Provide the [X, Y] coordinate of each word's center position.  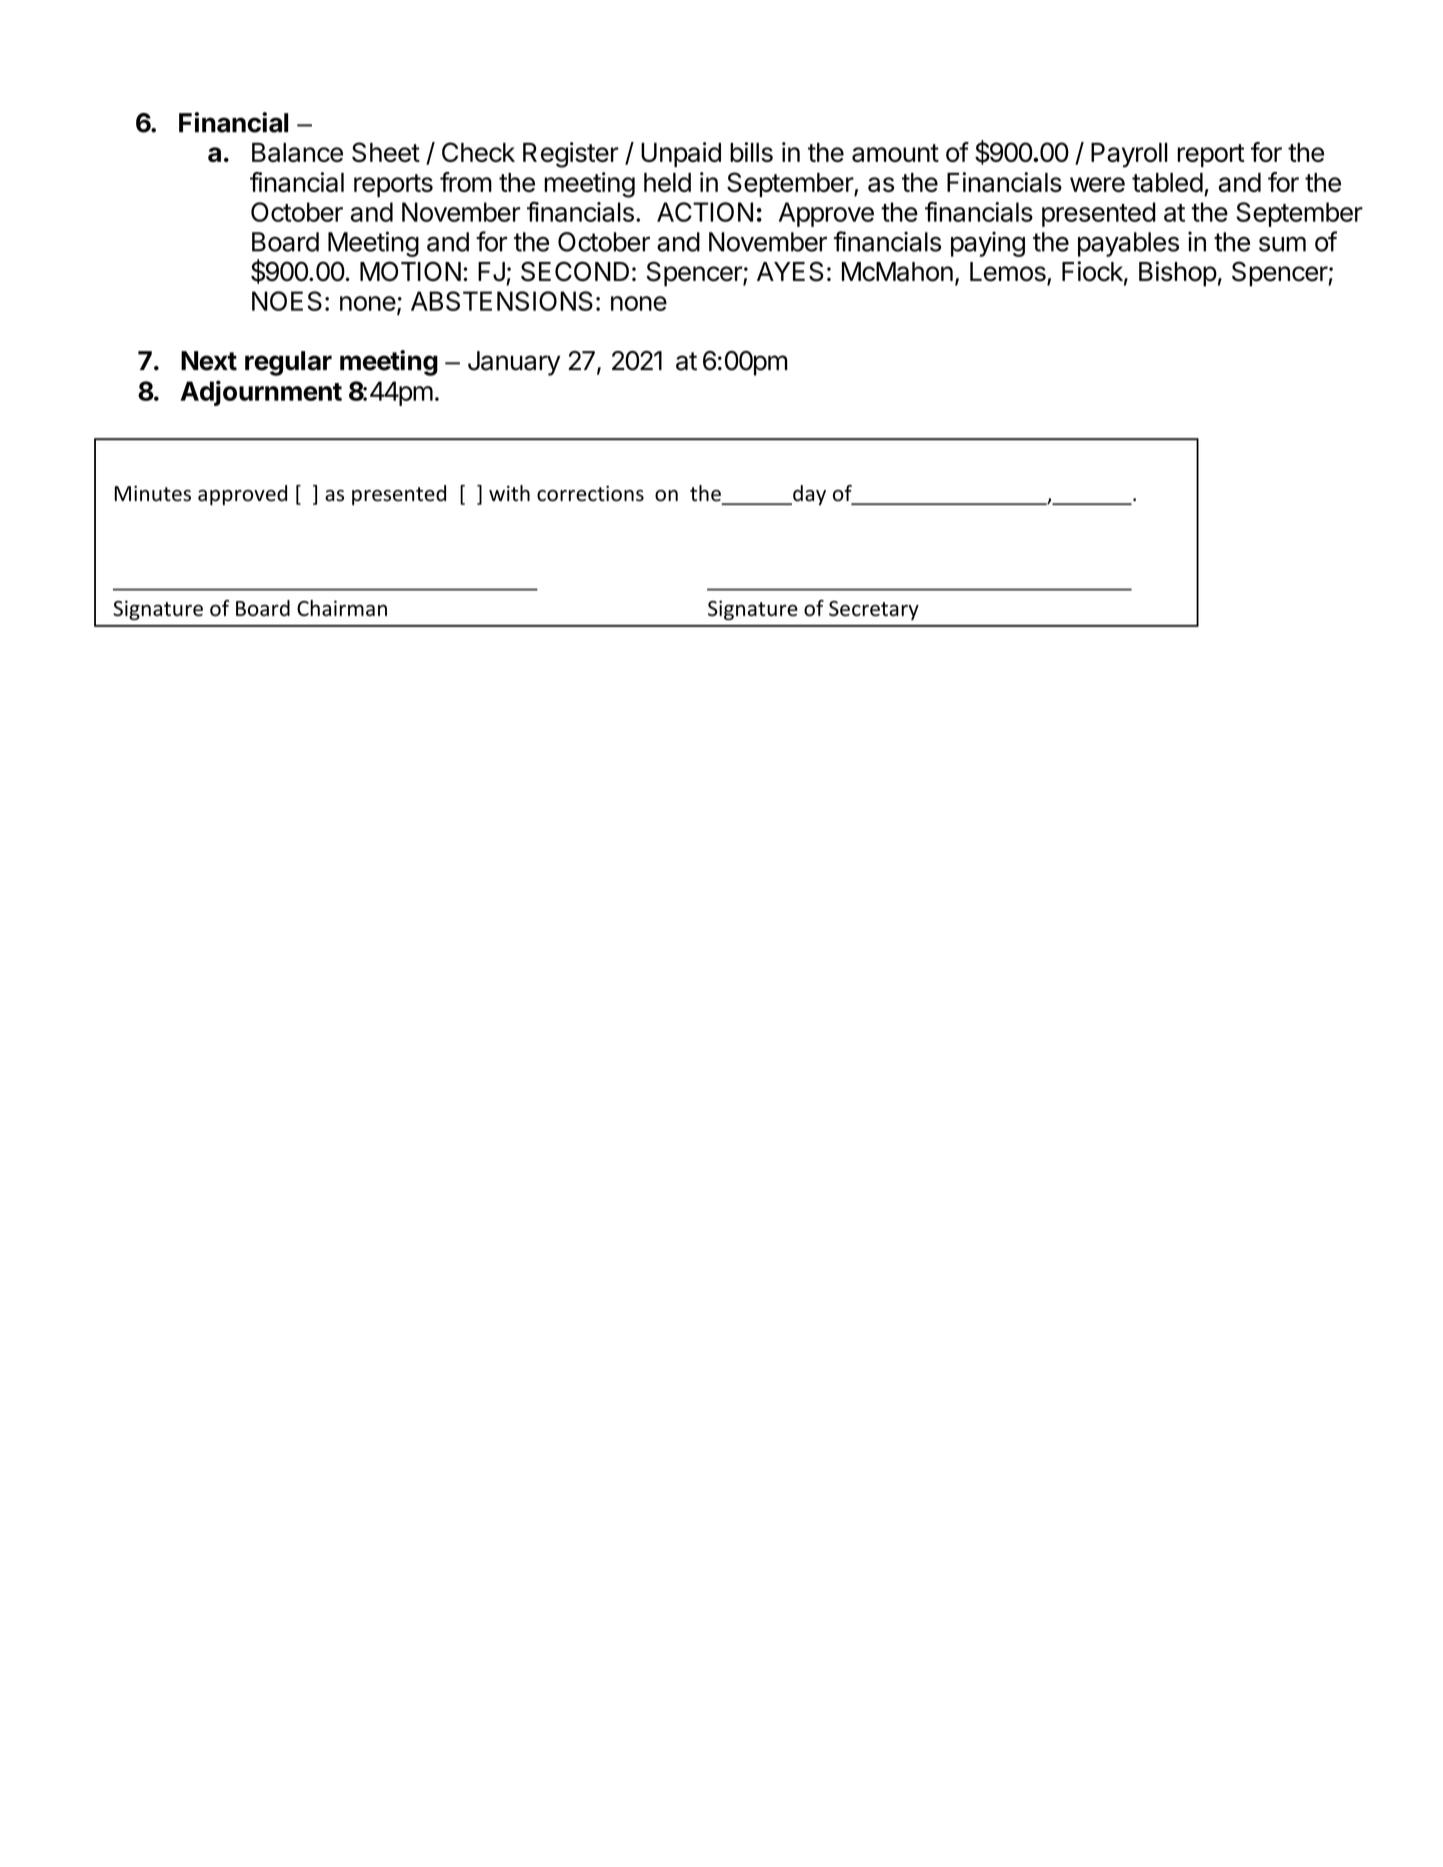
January [514, 363]
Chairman [342, 608]
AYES [790, 271]
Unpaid [681, 154]
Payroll [1129, 155]
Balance [297, 152]
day [808, 495]
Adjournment [261, 393]
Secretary [874, 610]
